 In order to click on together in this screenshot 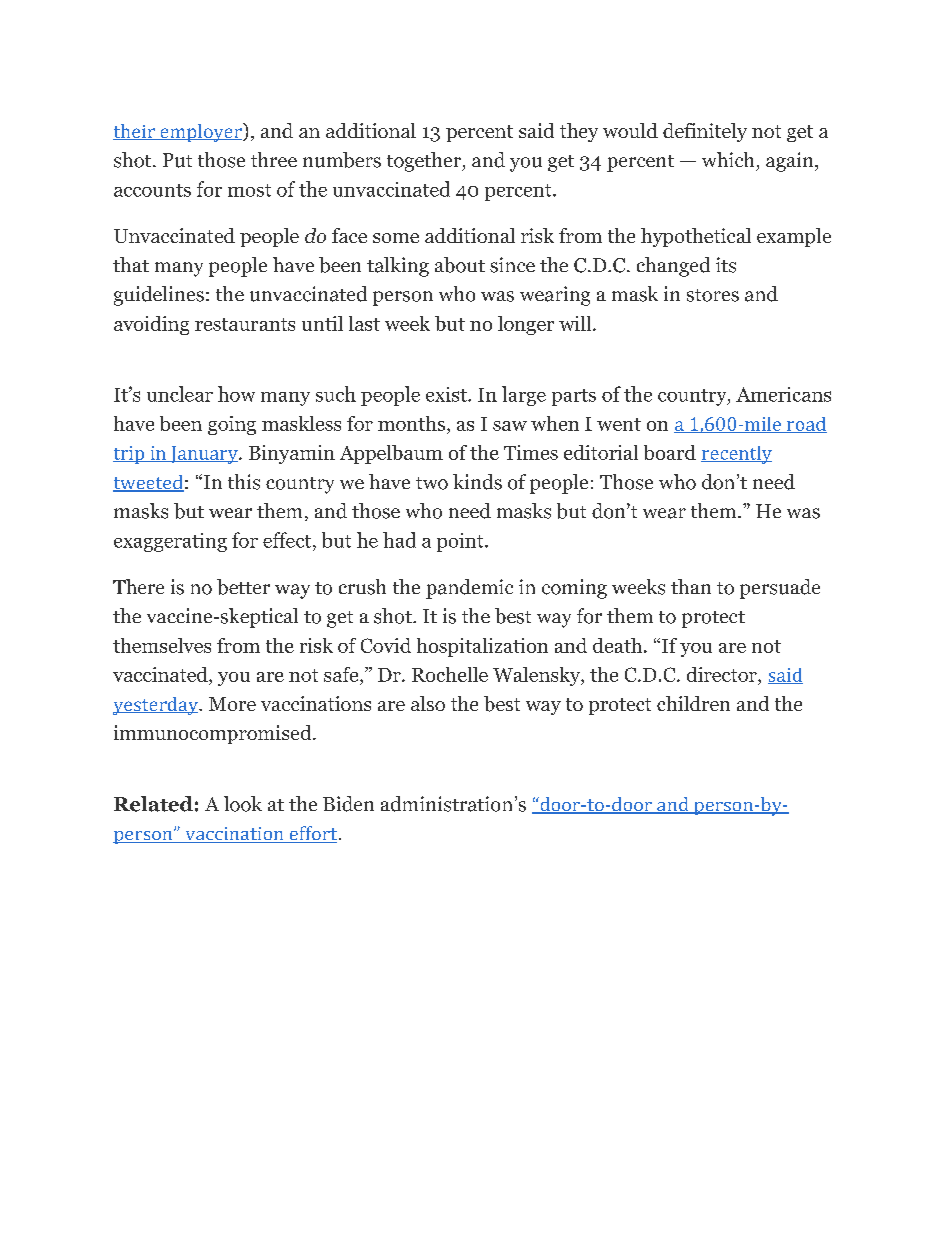, I will do `click(425, 162)`.
